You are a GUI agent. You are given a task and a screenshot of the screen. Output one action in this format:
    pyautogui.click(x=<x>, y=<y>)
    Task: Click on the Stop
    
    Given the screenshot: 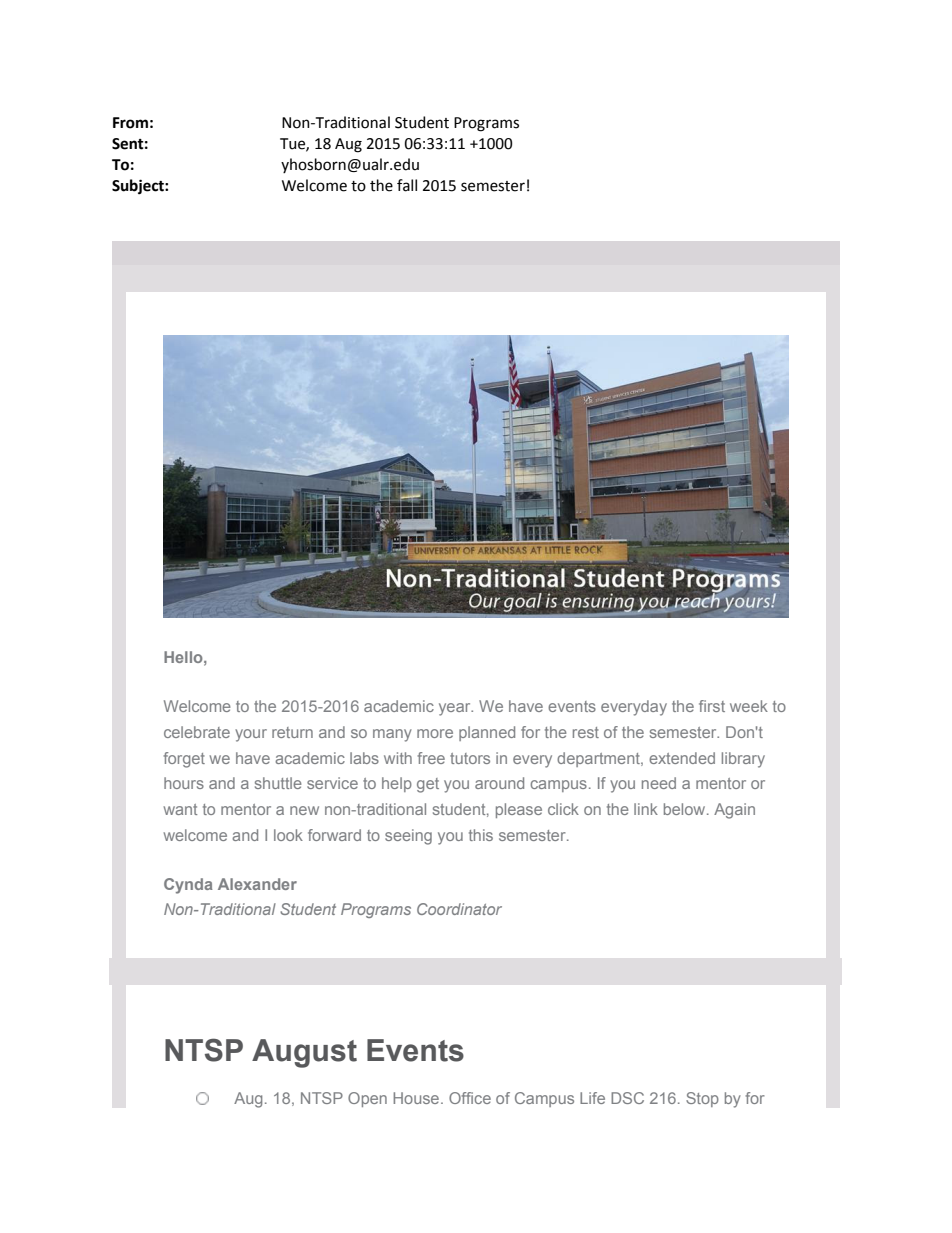 What is the action you would take?
    pyautogui.click(x=702, y=1099)
